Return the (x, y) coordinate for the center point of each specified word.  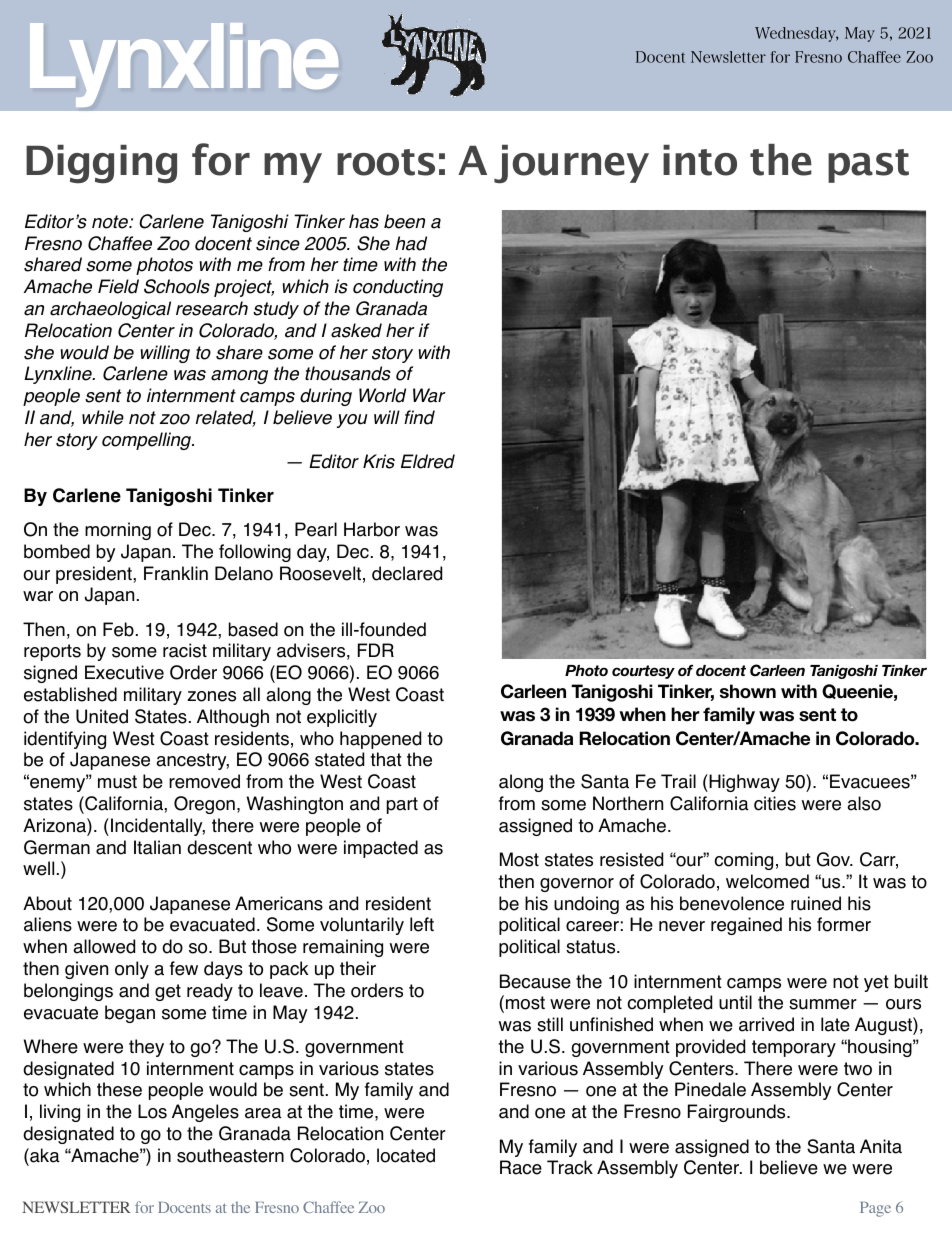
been (404, 221)
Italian (157, 847)
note (111, 222)
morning (118, 531)
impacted (381, 849)
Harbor (372, 529)
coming (743, 861)
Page (875, 1209)
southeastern (230, 1155)
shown (748, 691)
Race (521, 1167)
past (868, 166)
